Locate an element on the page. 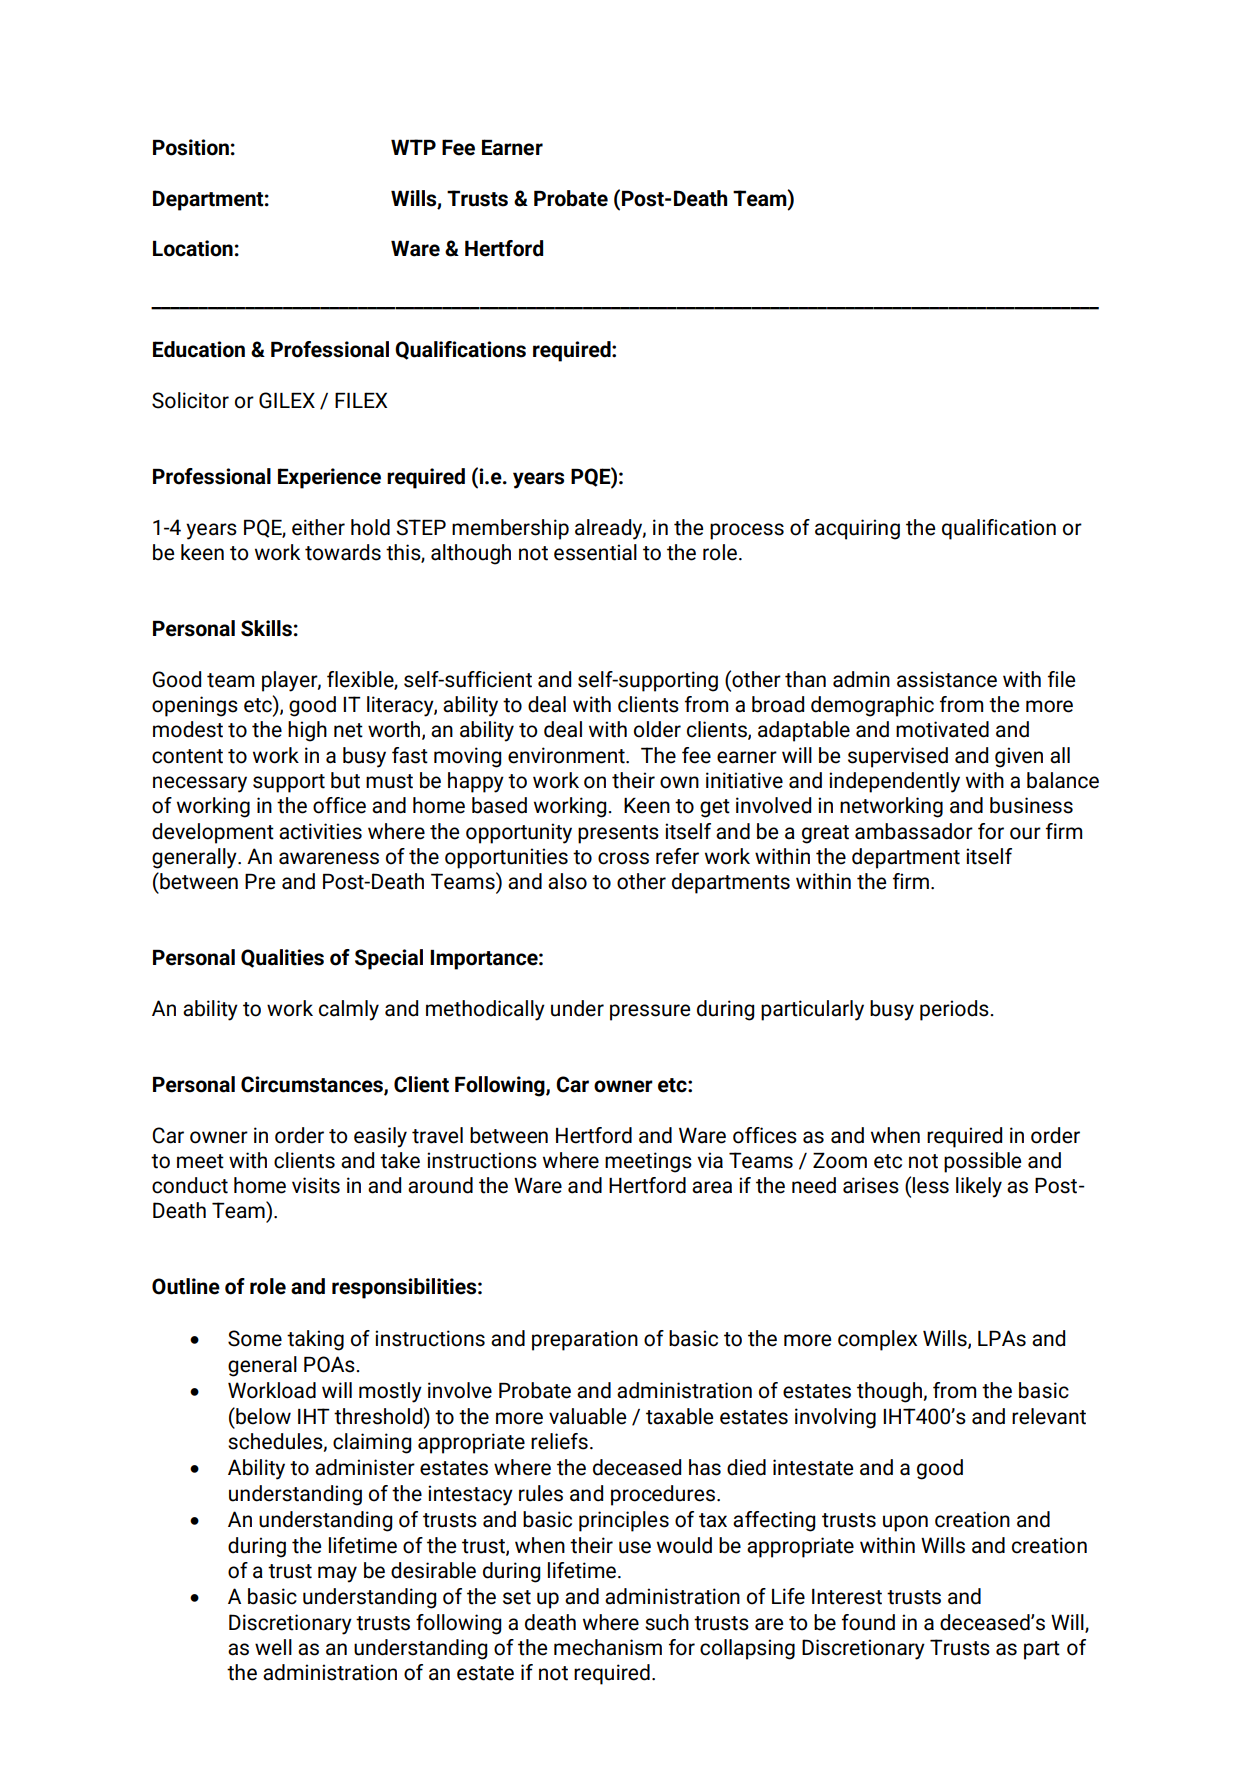 The image size is (1256, 1776). cross is located at coordinates (623, 858).
